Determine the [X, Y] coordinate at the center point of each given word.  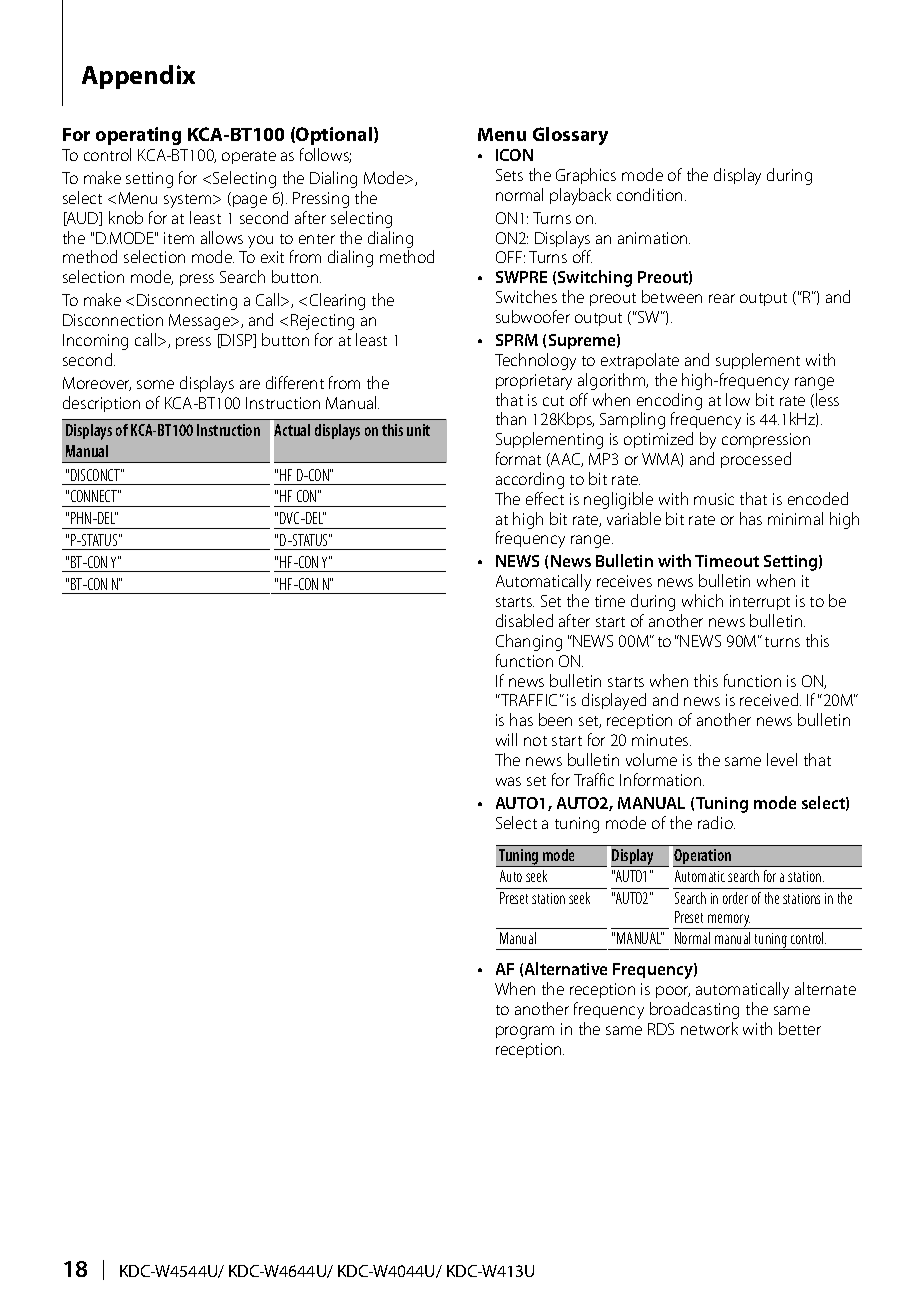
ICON [514, 155]
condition [649, 194]
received [770, 699]
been [555, 719]
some [155, 384]
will [506, 739]
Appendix [138, 77]
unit [418, 430]
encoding [669, 401]
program [525, 1032]
